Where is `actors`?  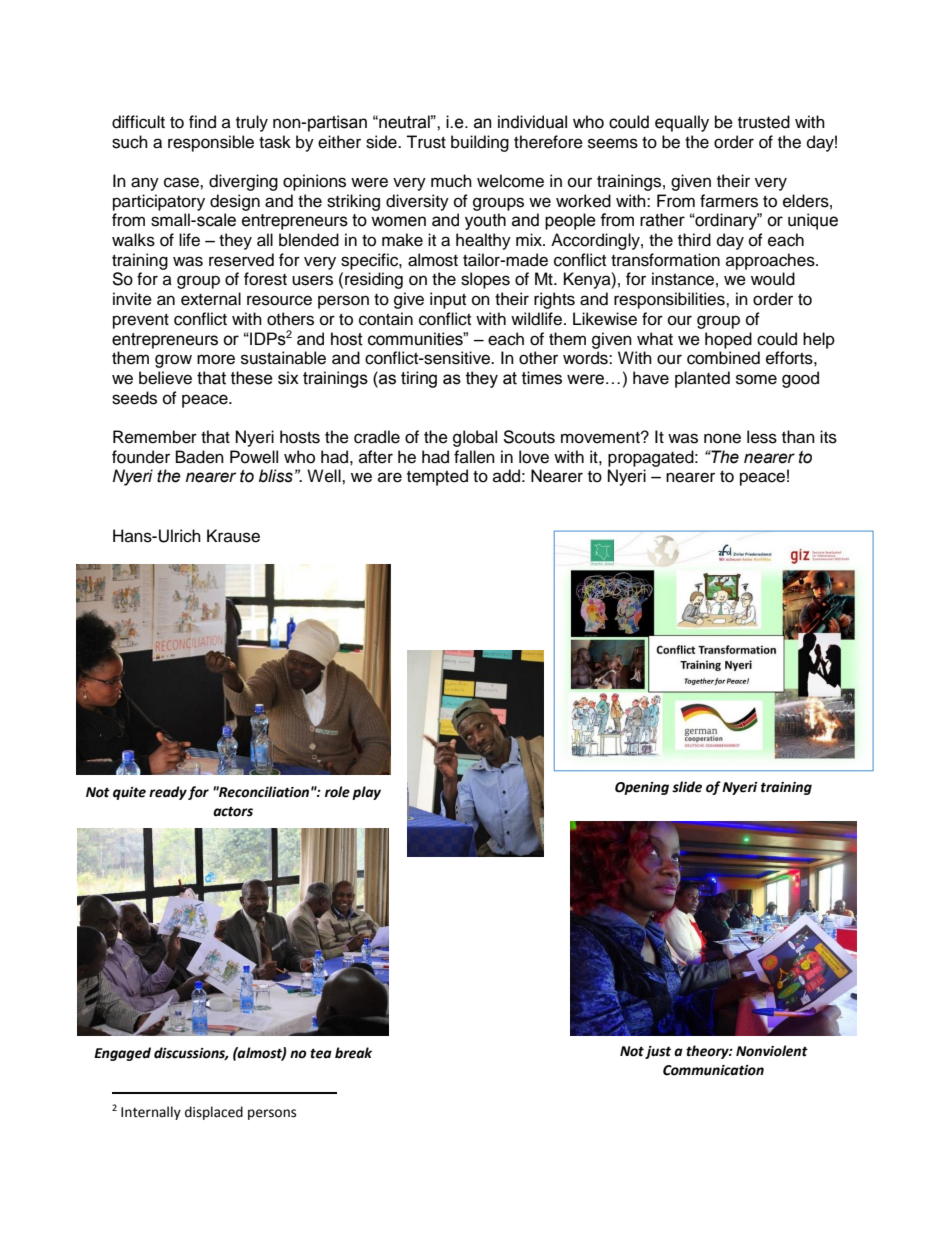 actors is located at coordinates (233, 812).
